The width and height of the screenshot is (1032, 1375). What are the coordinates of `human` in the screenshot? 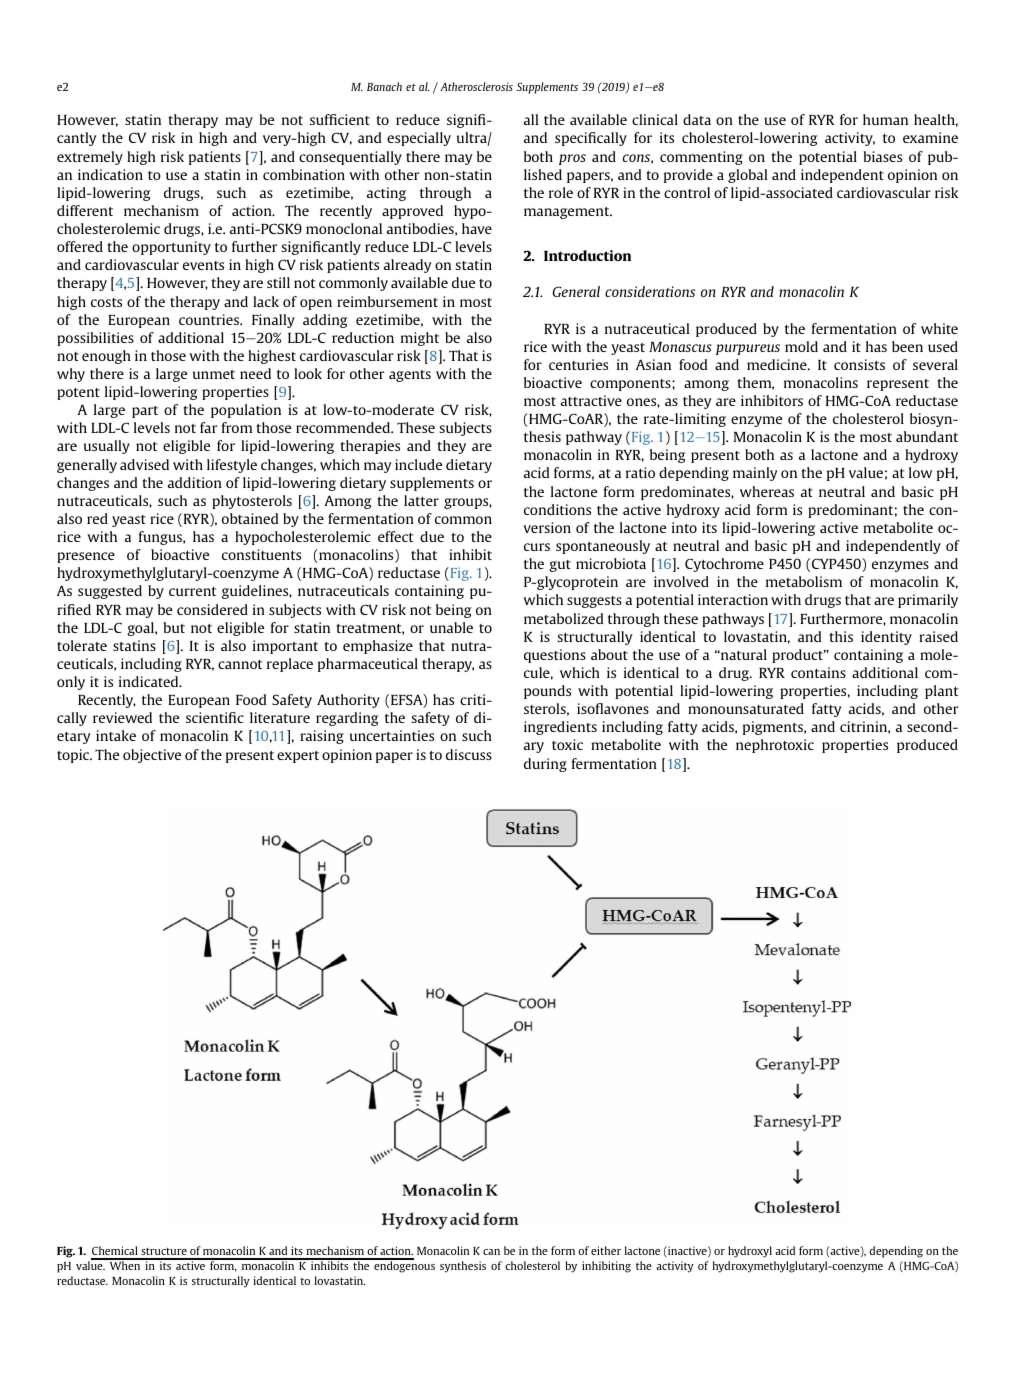 It's located at (885, 119).
